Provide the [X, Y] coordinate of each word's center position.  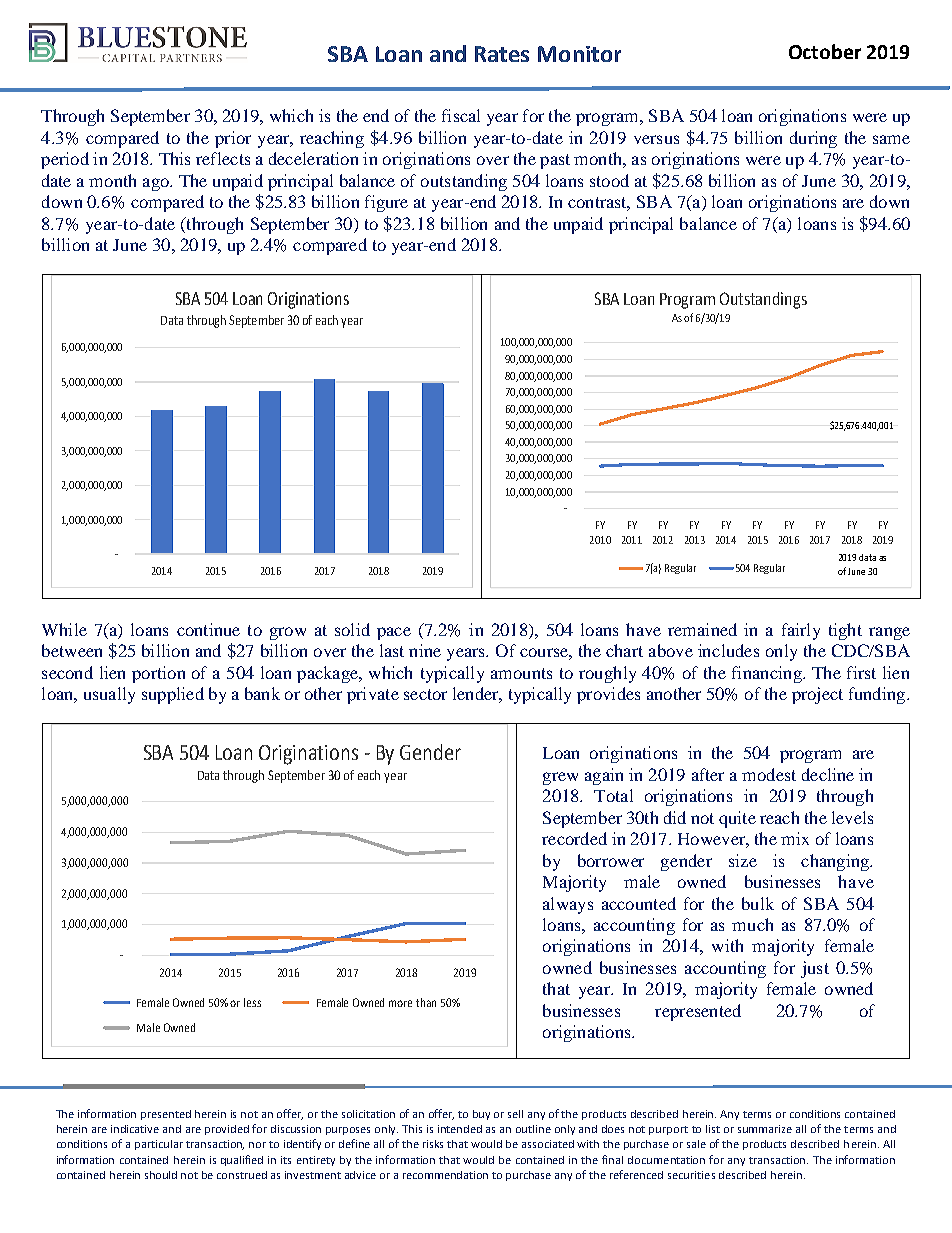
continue [208, 629]
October [825, 51]
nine [425, 650]
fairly [801, 631]
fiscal [461, 115]
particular [159, 1145]
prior [233, 139]
